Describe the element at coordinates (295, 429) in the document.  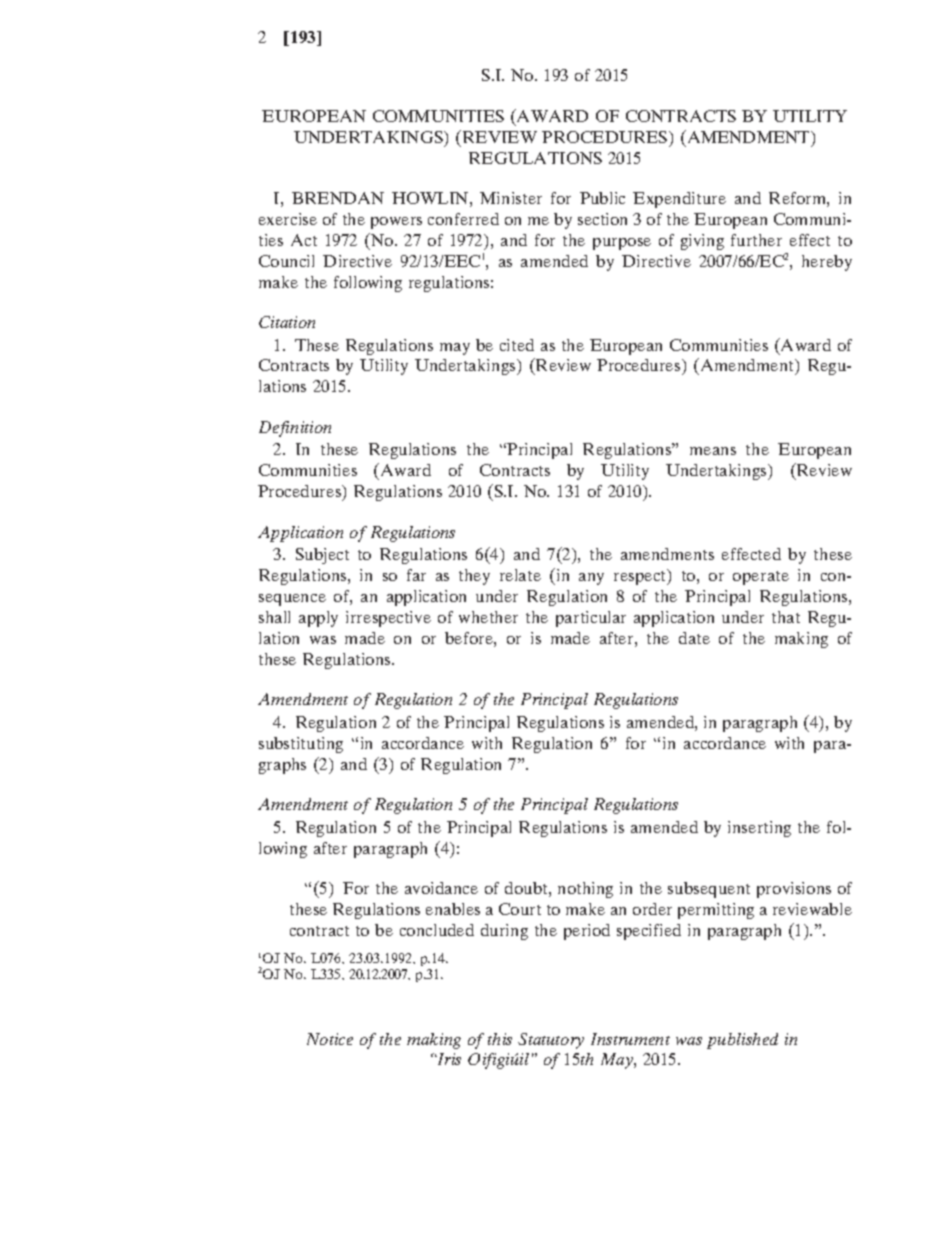
I see `Definition` at that location.
